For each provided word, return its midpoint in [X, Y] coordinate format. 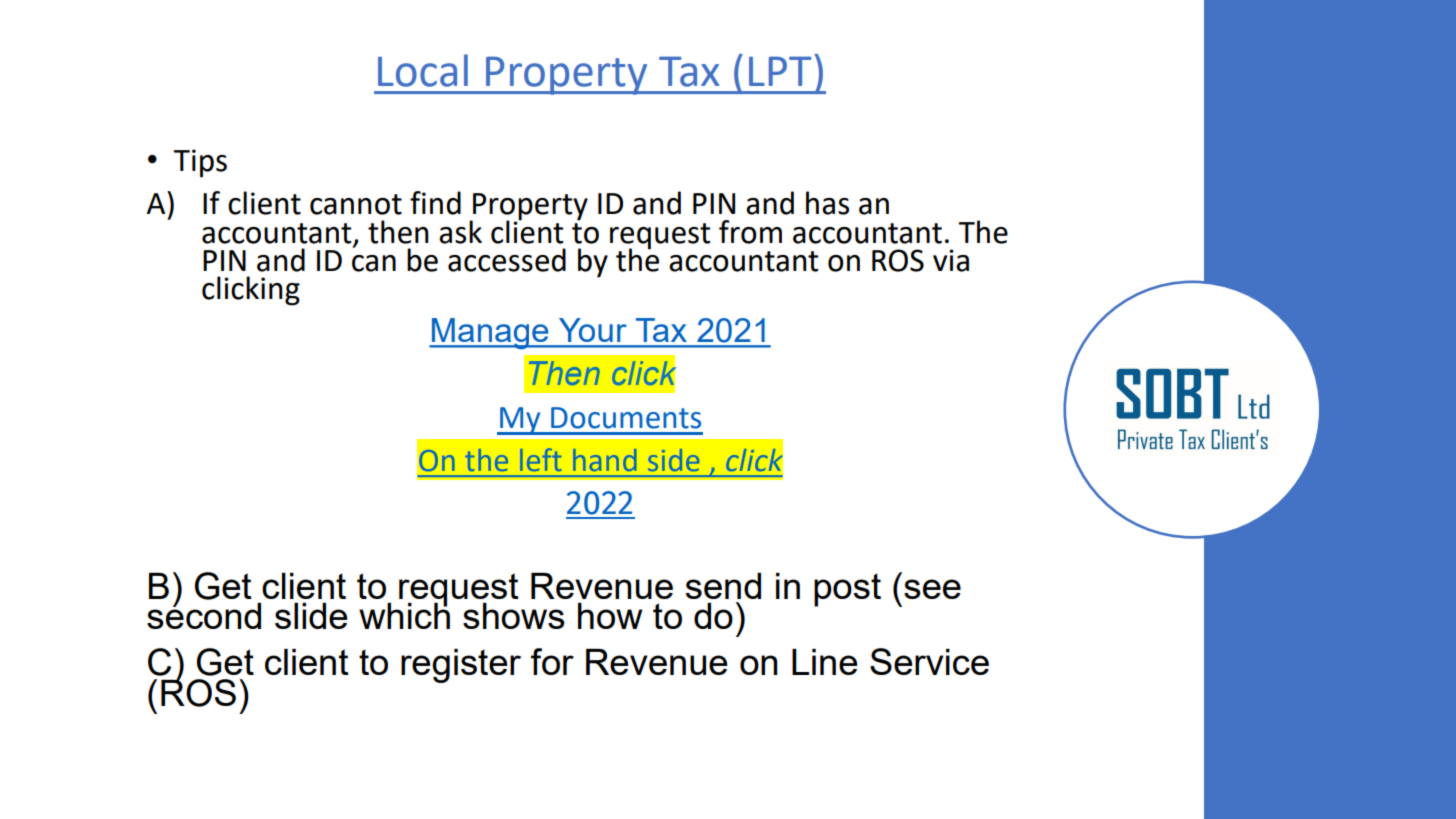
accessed [507, 260]
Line [824, 662]
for [552, 661]
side [674, 460]
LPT [780, 71]
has [827, 203]
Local [423, 70]
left [541, 459]
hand [605, 460]
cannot [356, 204]
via [951, 260]
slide [311, 616]
